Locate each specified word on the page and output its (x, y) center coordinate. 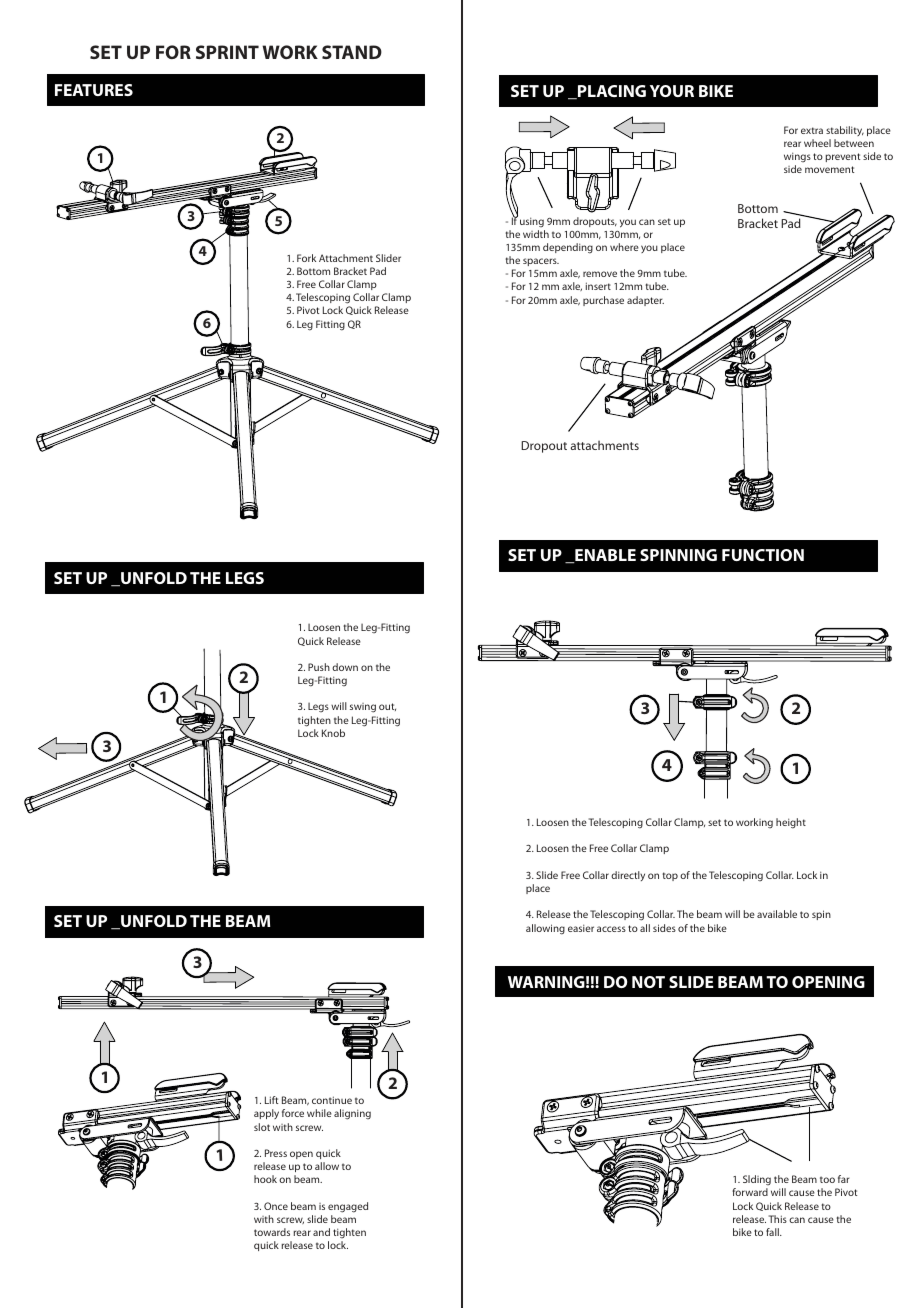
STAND (352, 52)
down (345, 667)
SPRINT (227, 52)
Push (319, 667)
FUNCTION (763, 555)
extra (812, 130)
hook (265, 1179)
